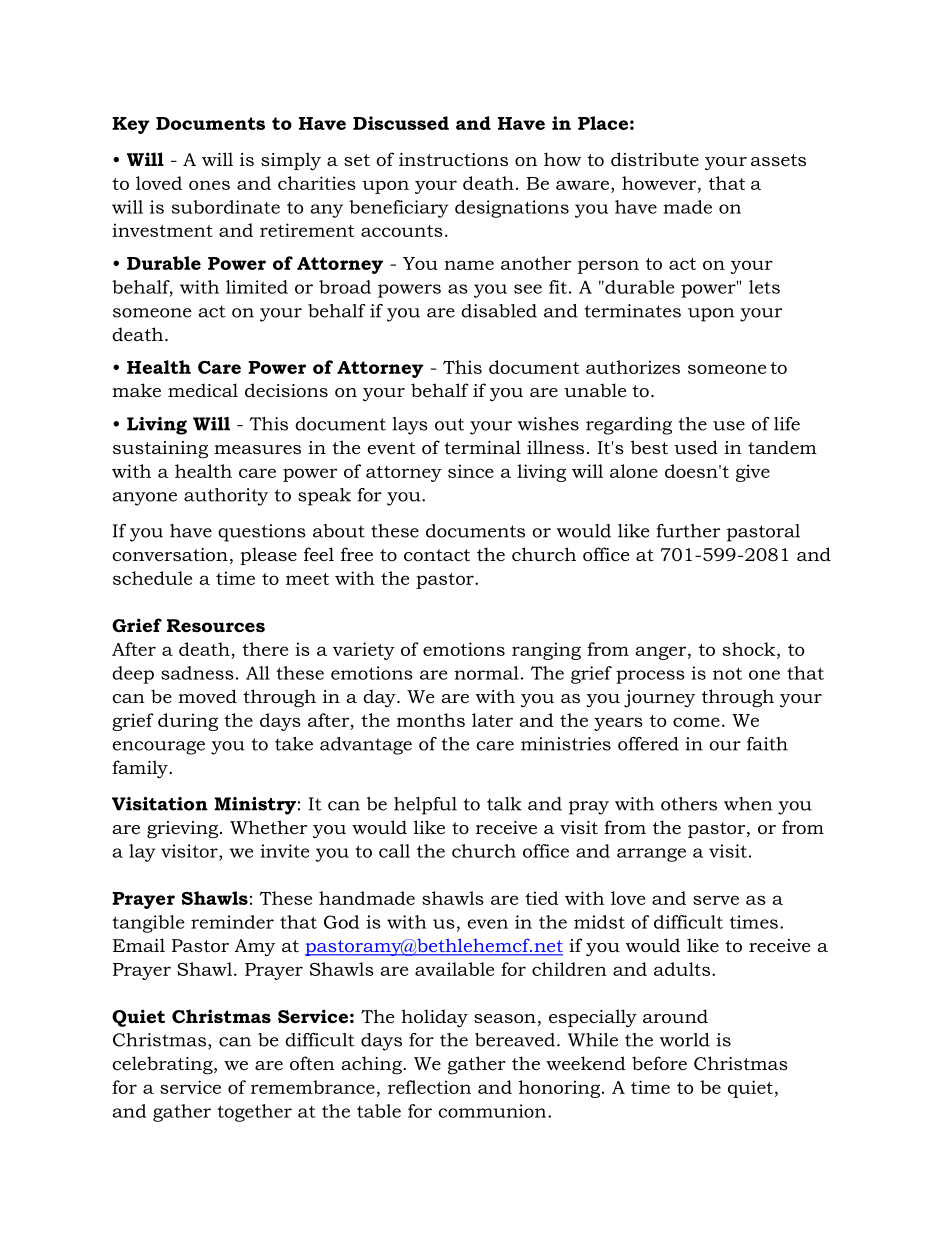 This screenshot has width=952, height=1233. I want to click on moved, so click(207, 696).
